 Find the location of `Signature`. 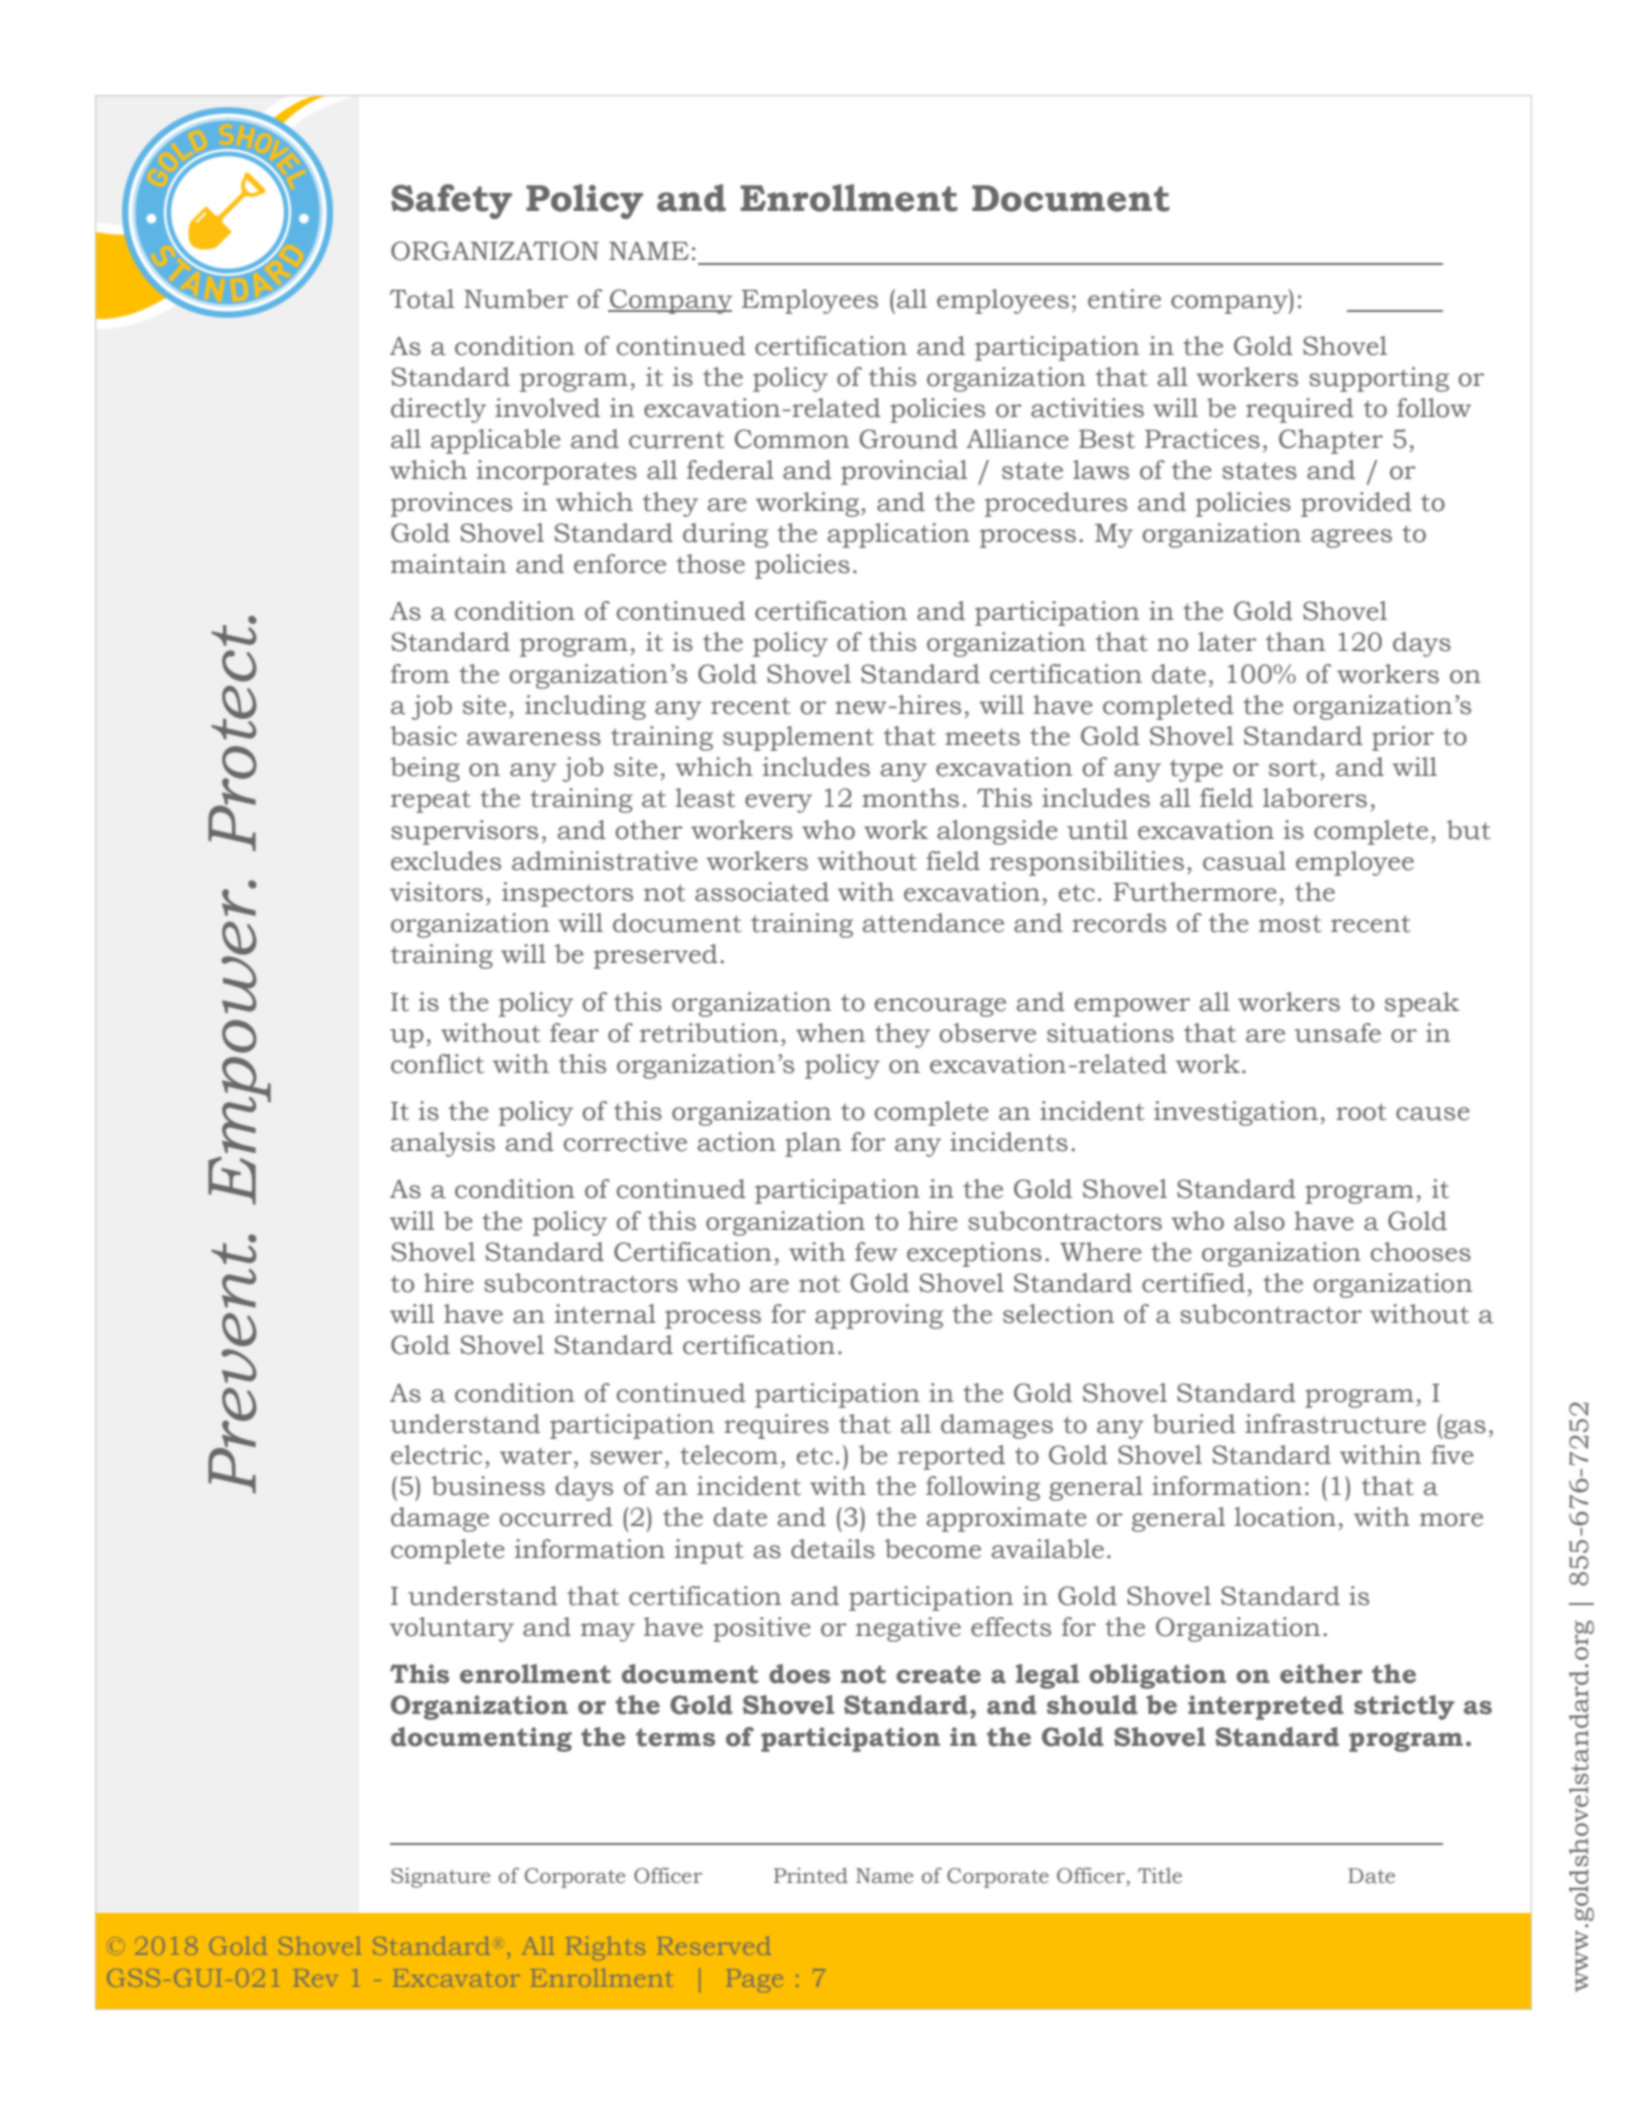

Signature is located at coordinates (441, 1878).
